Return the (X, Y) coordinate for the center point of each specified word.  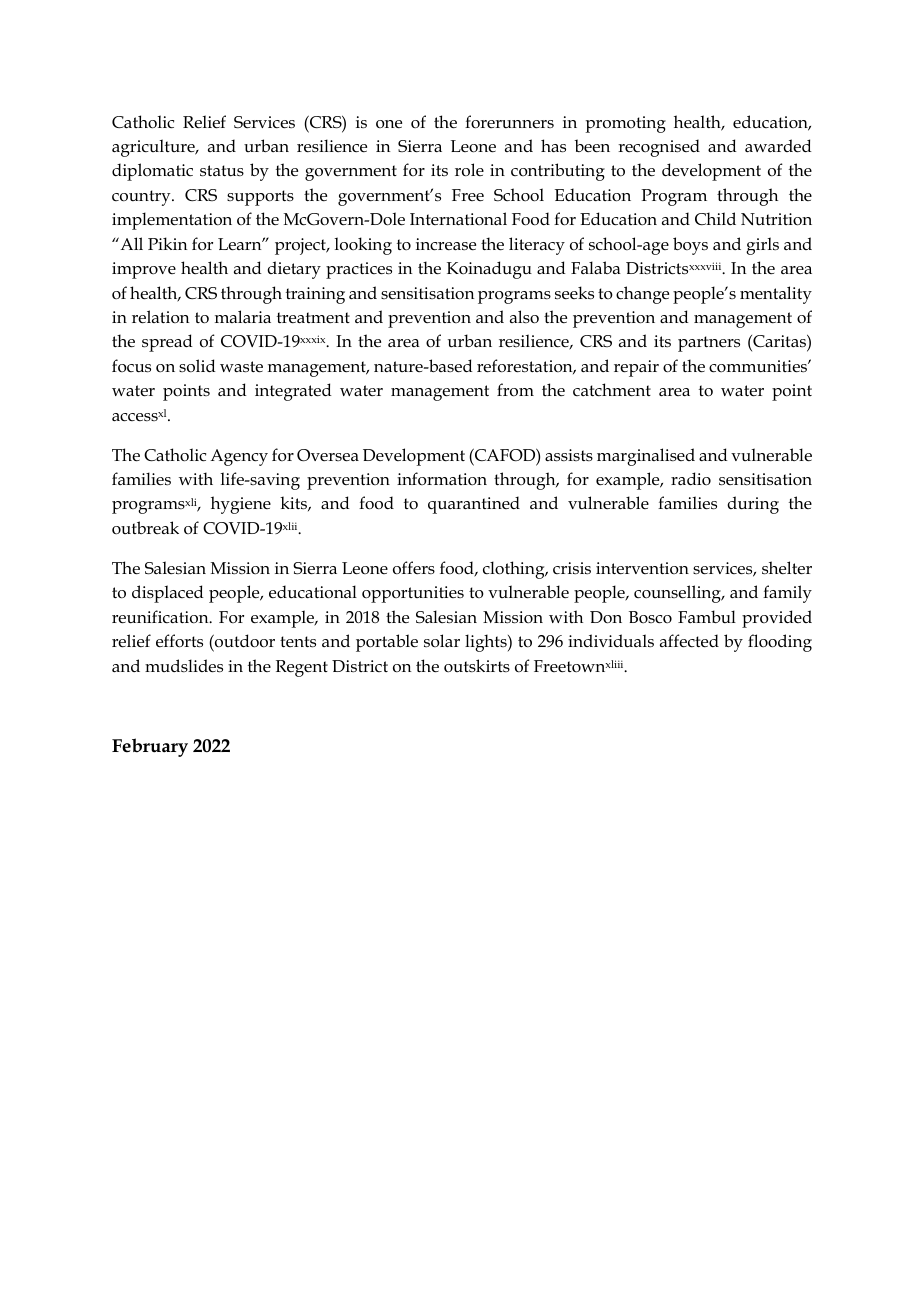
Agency (239, 457)
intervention (642, 568)
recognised (659, 148)
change (642, 295)
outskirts (477, 665)
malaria (243, 316)
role (469, 170)
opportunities (413, 594)
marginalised (646, 457)
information (442, 478)
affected (689, 641)
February (150, 747)
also (524, 317)
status (222, 171)
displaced (168, 594)
